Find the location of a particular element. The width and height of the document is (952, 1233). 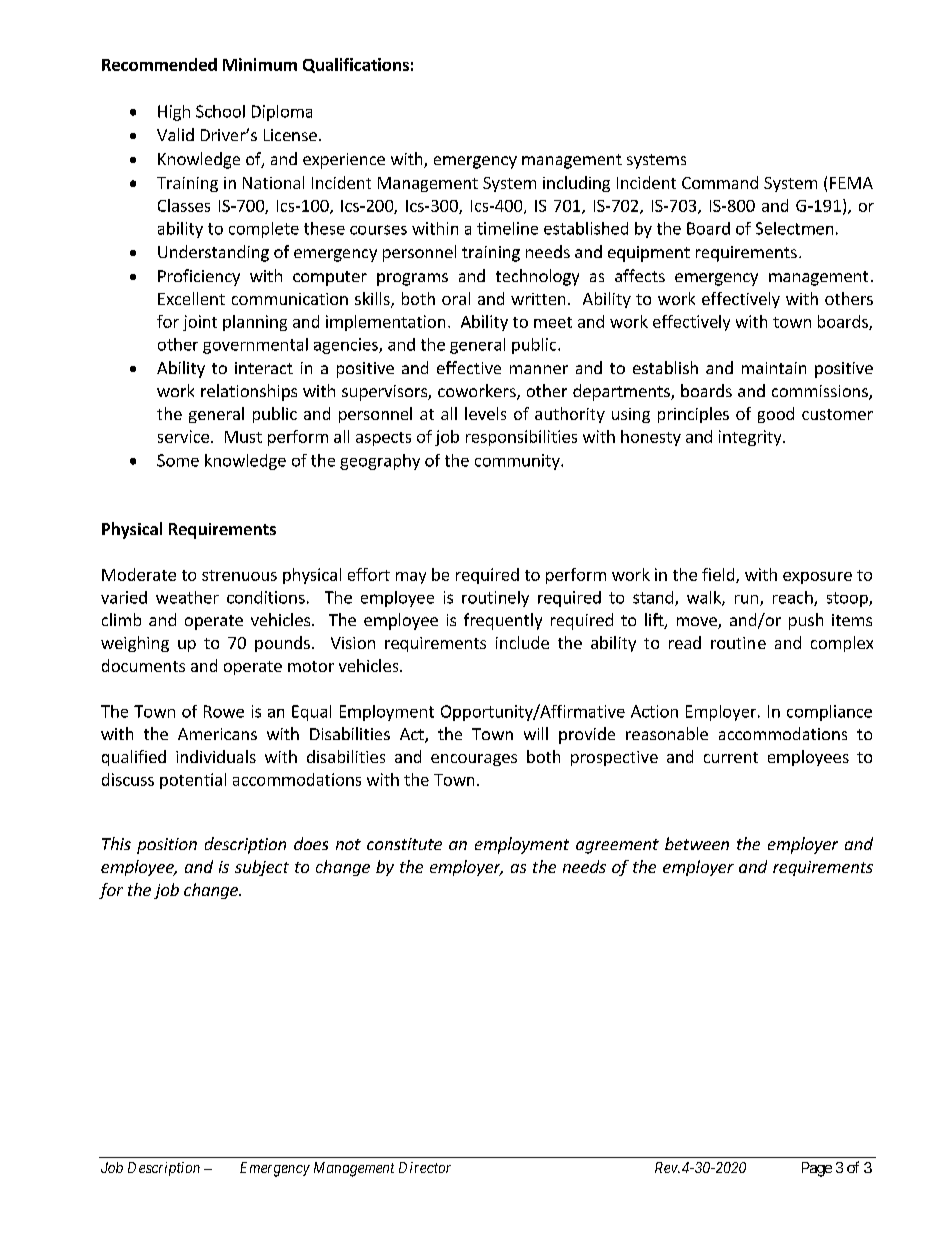

integrity is located at coordinates (751, 438).
